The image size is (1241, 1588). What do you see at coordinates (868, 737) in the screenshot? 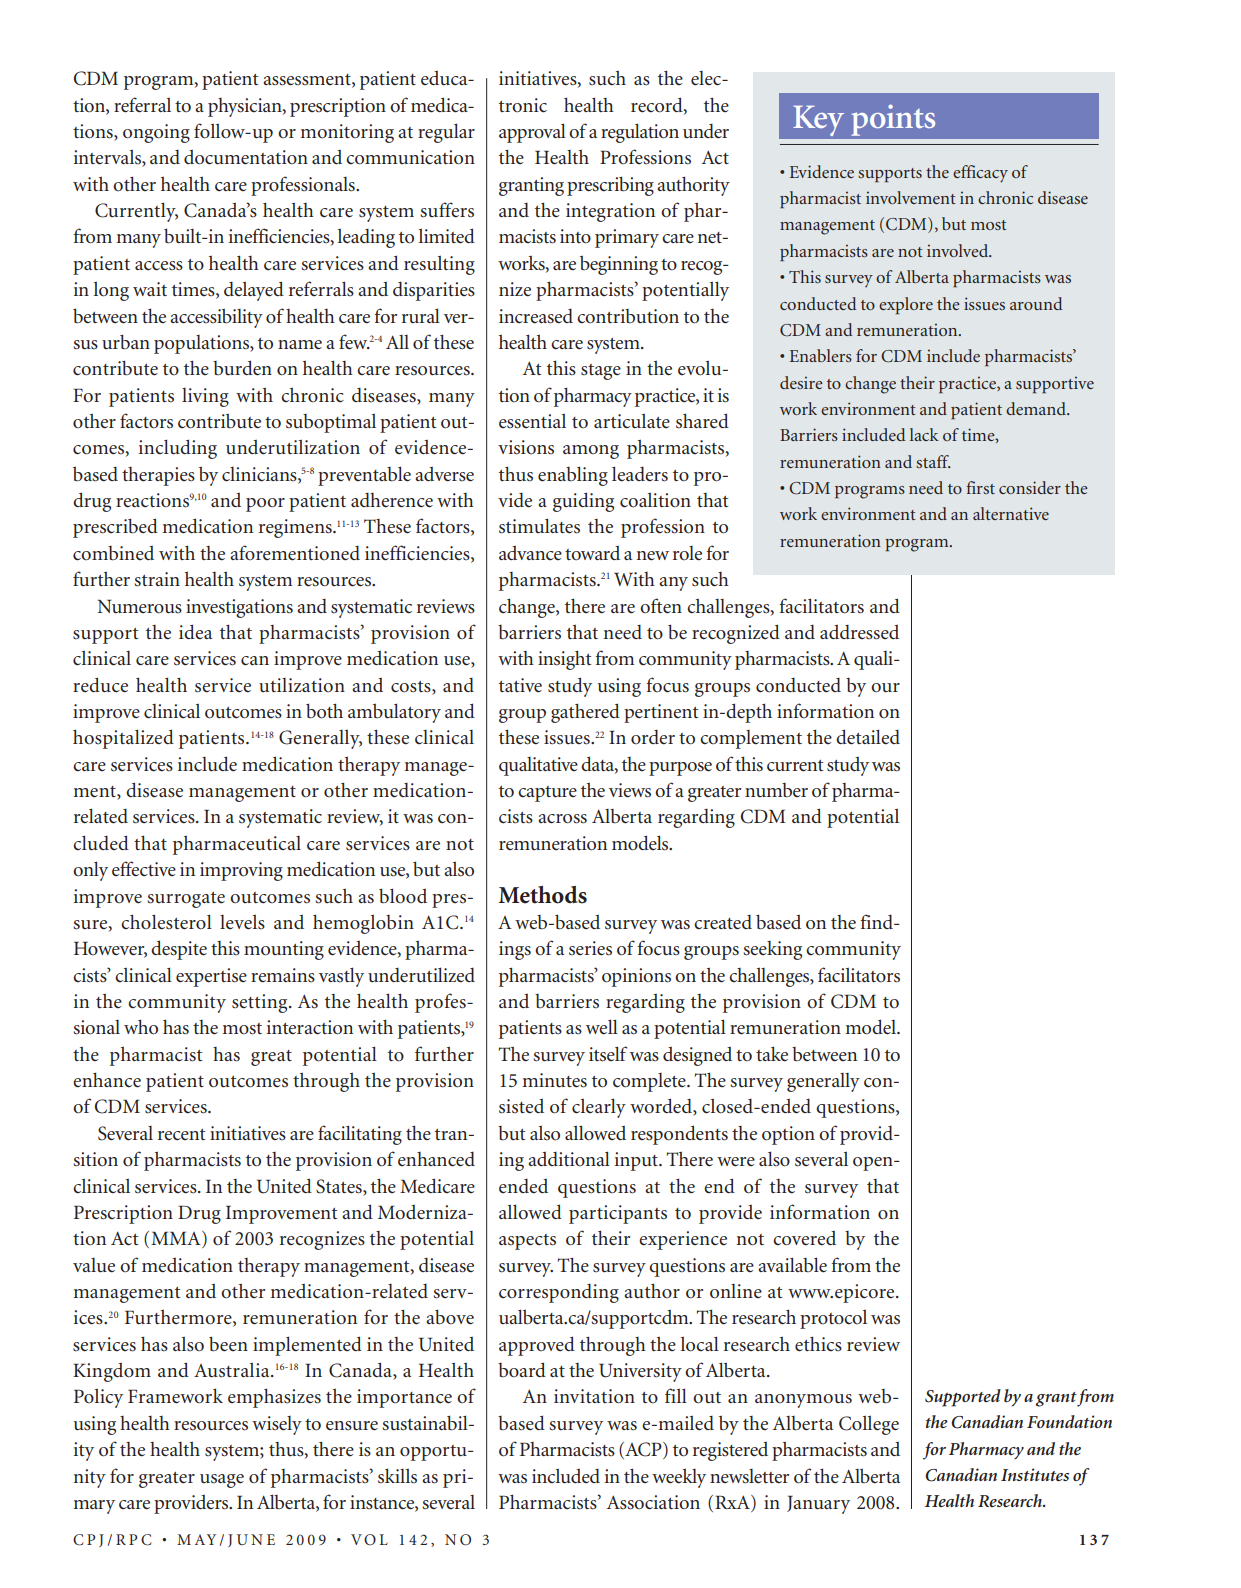
I see `detailed` at bounding box center [868, 737].
